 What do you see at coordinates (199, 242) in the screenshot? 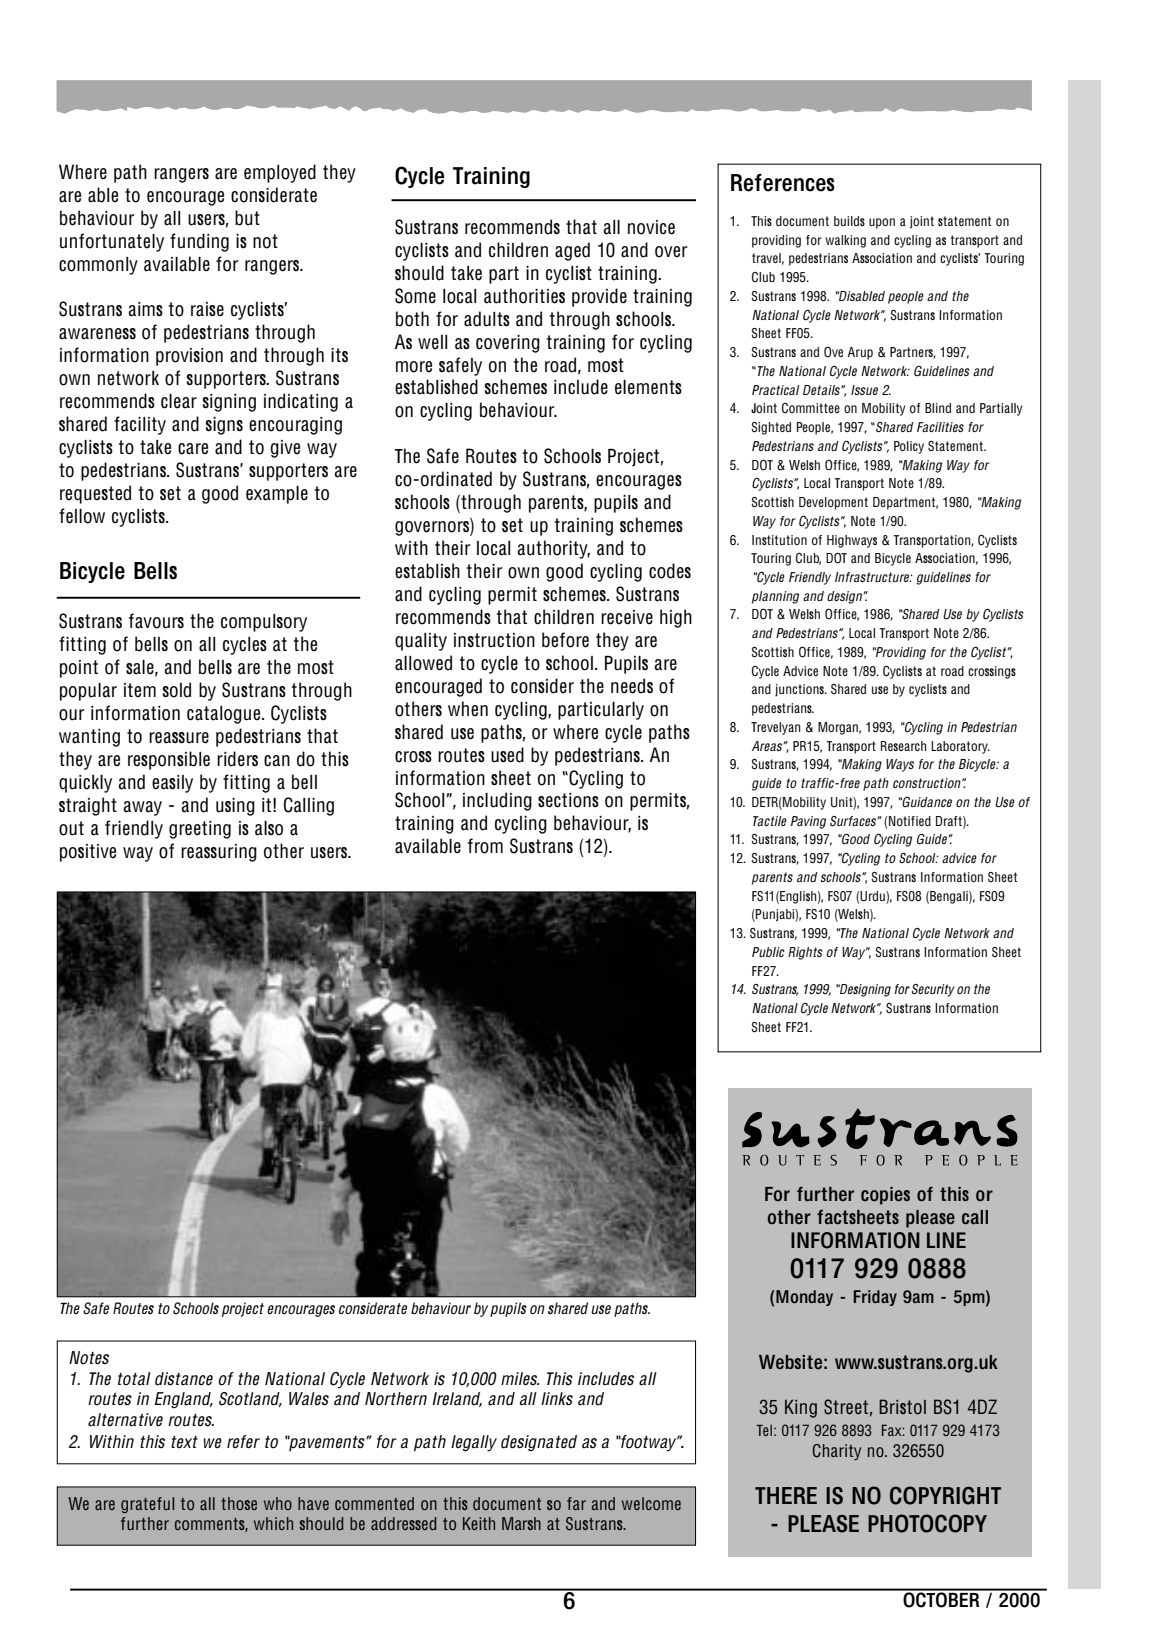
I see `funding` at bounding box center [199, 242].
